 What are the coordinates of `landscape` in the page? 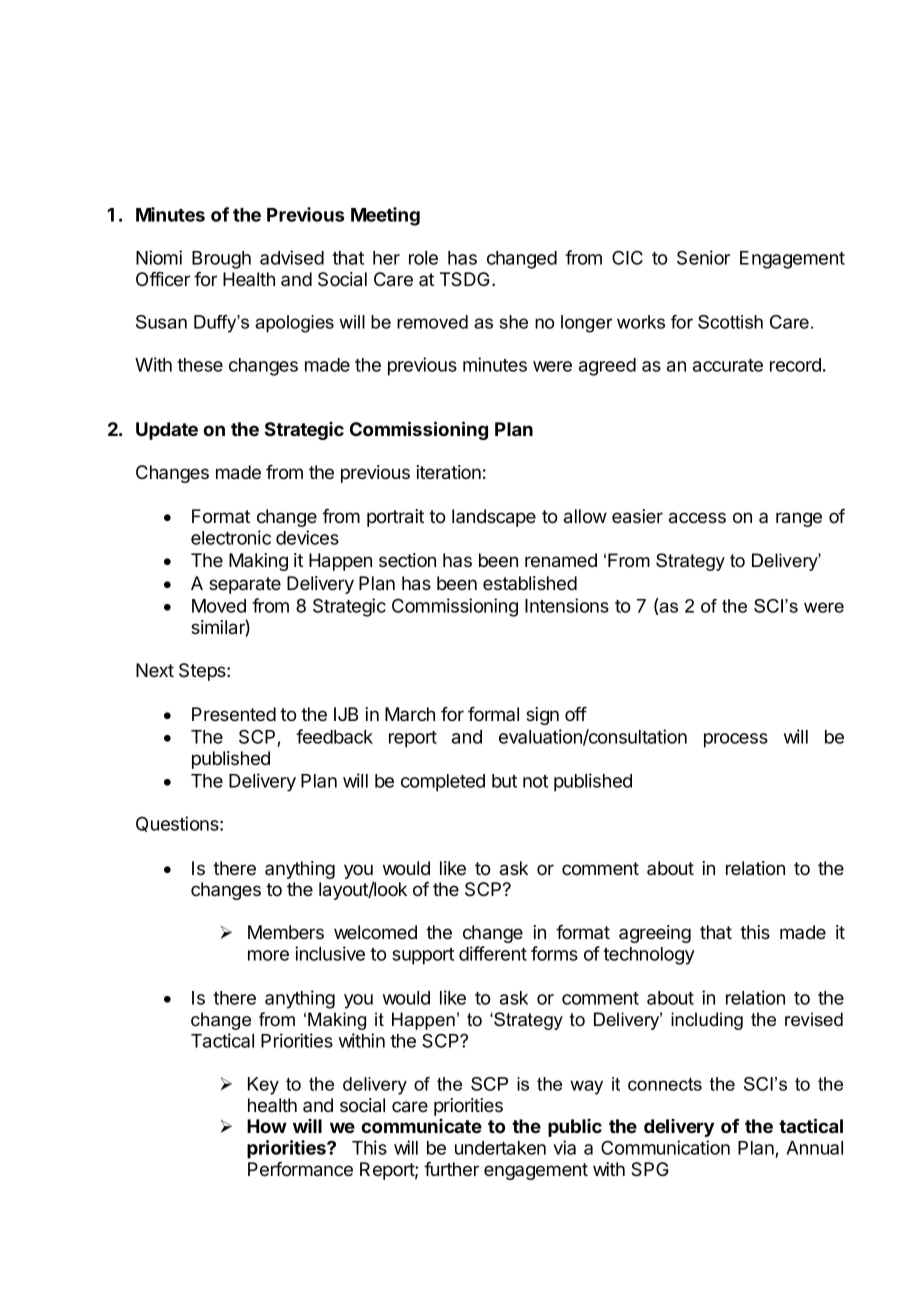 It's located at (494, 518).
